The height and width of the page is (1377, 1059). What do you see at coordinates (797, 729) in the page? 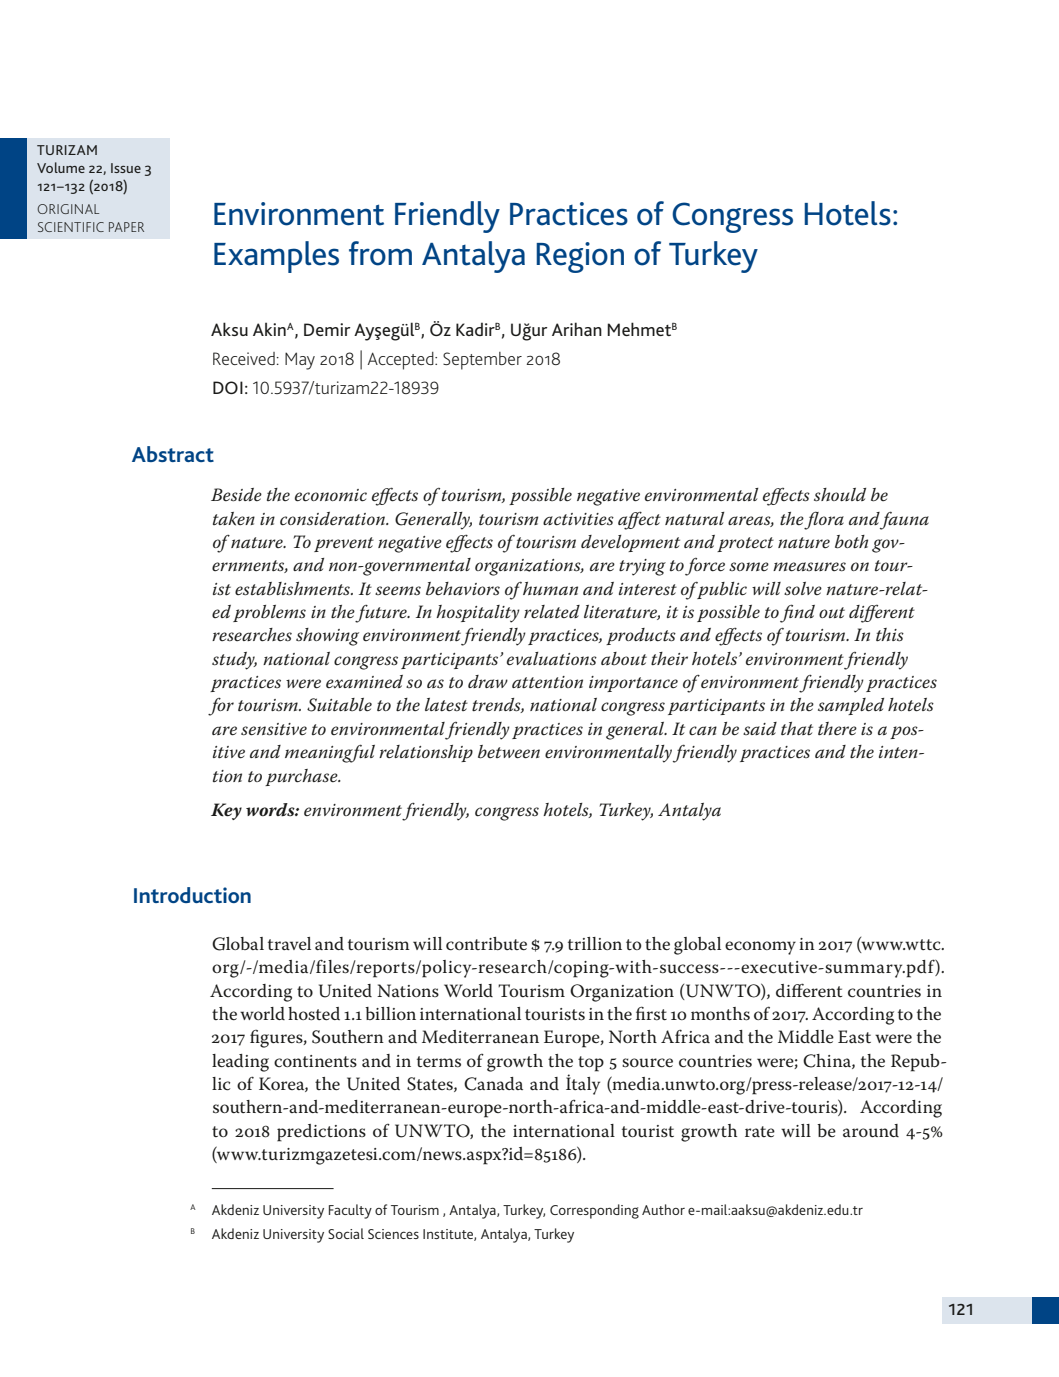
I see `that` at bounding box center [797, 729].
